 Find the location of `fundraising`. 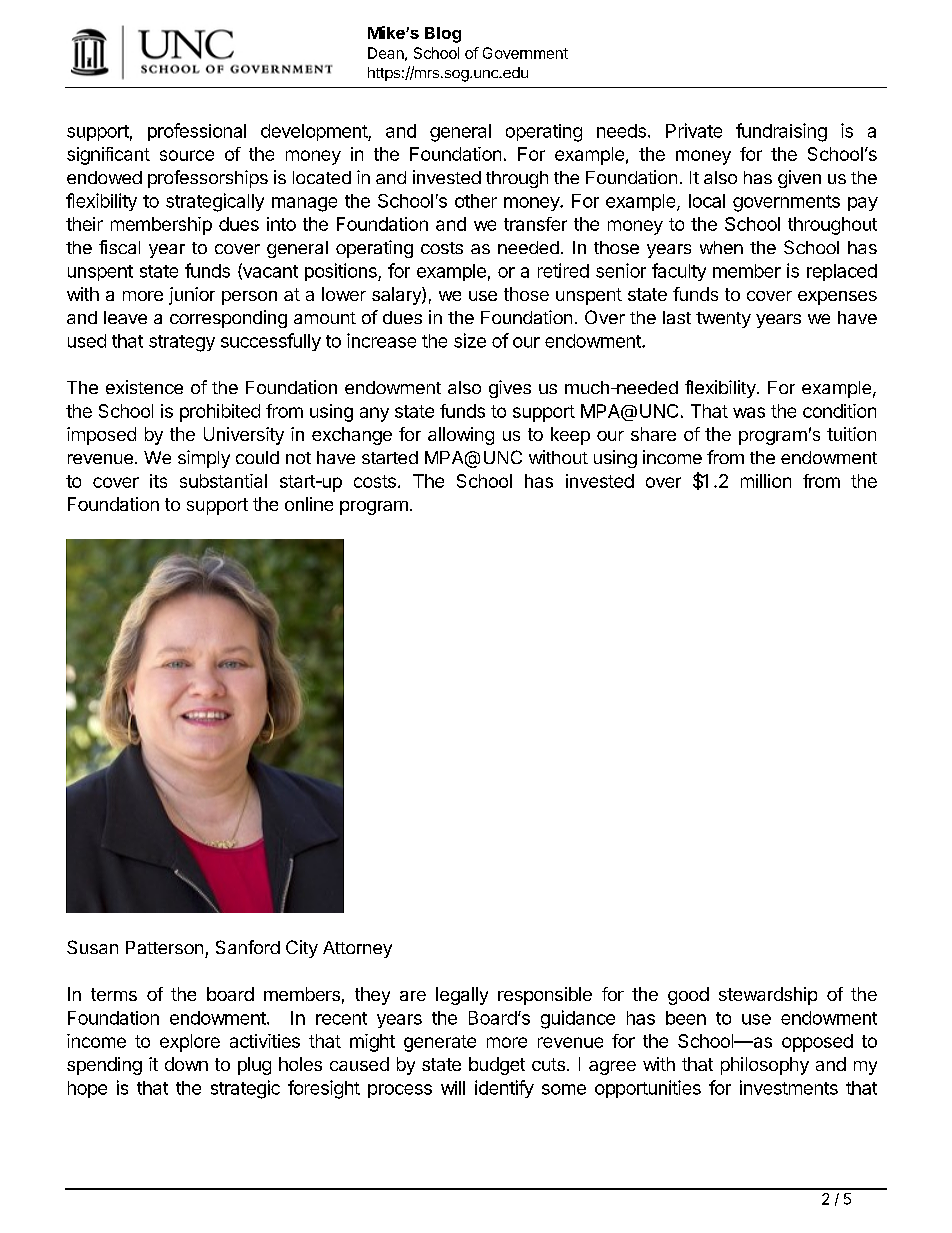

fundraising is located at coordinates (781, 132).
